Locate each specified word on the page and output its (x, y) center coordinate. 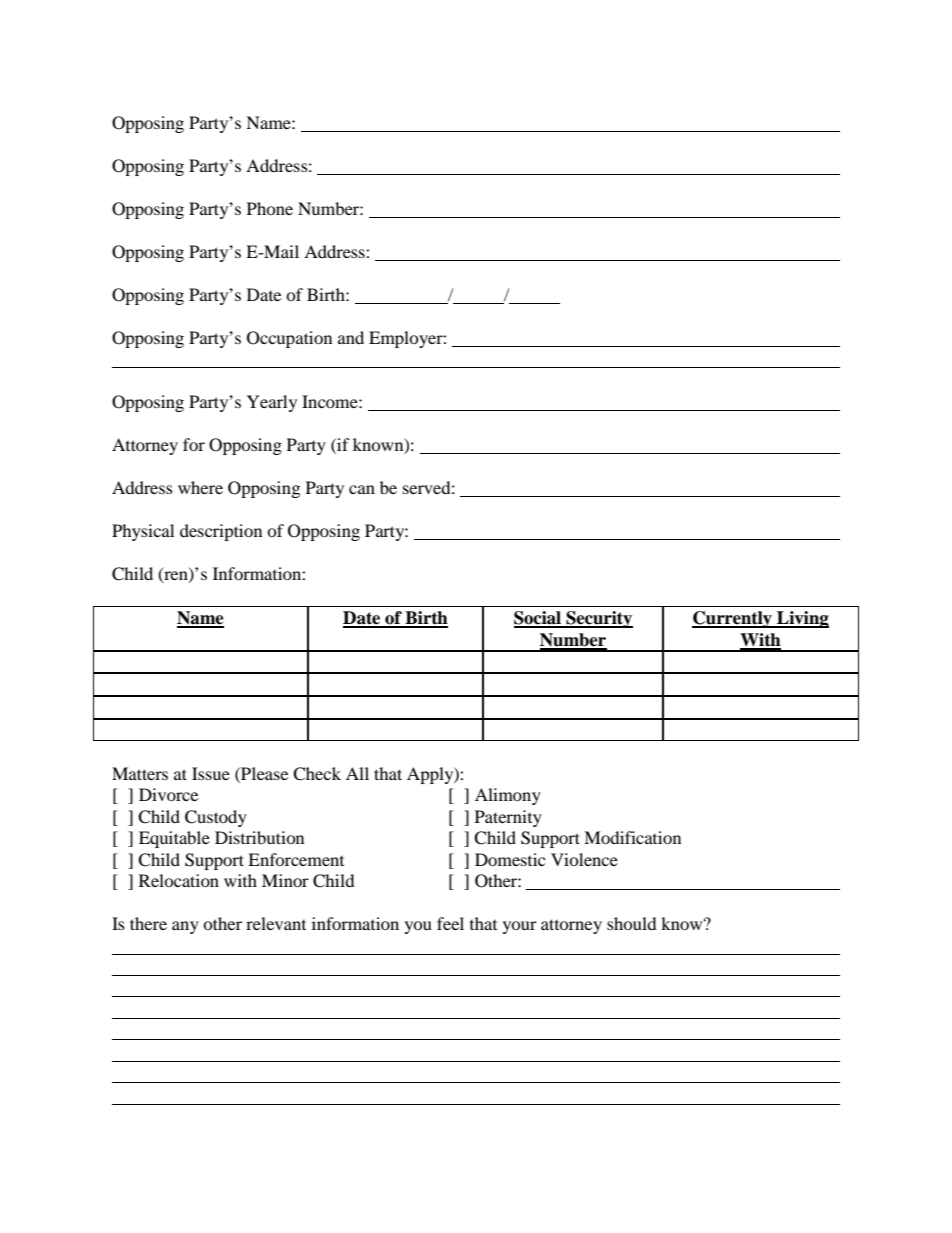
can (362, 489)
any (185, 927)
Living (802, 619)
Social (538, 619)
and (351, 337)
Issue (211, 773)
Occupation (289, 339)
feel (450, 923)
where (200, 487)
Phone (270, 208)
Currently (733, 619)
